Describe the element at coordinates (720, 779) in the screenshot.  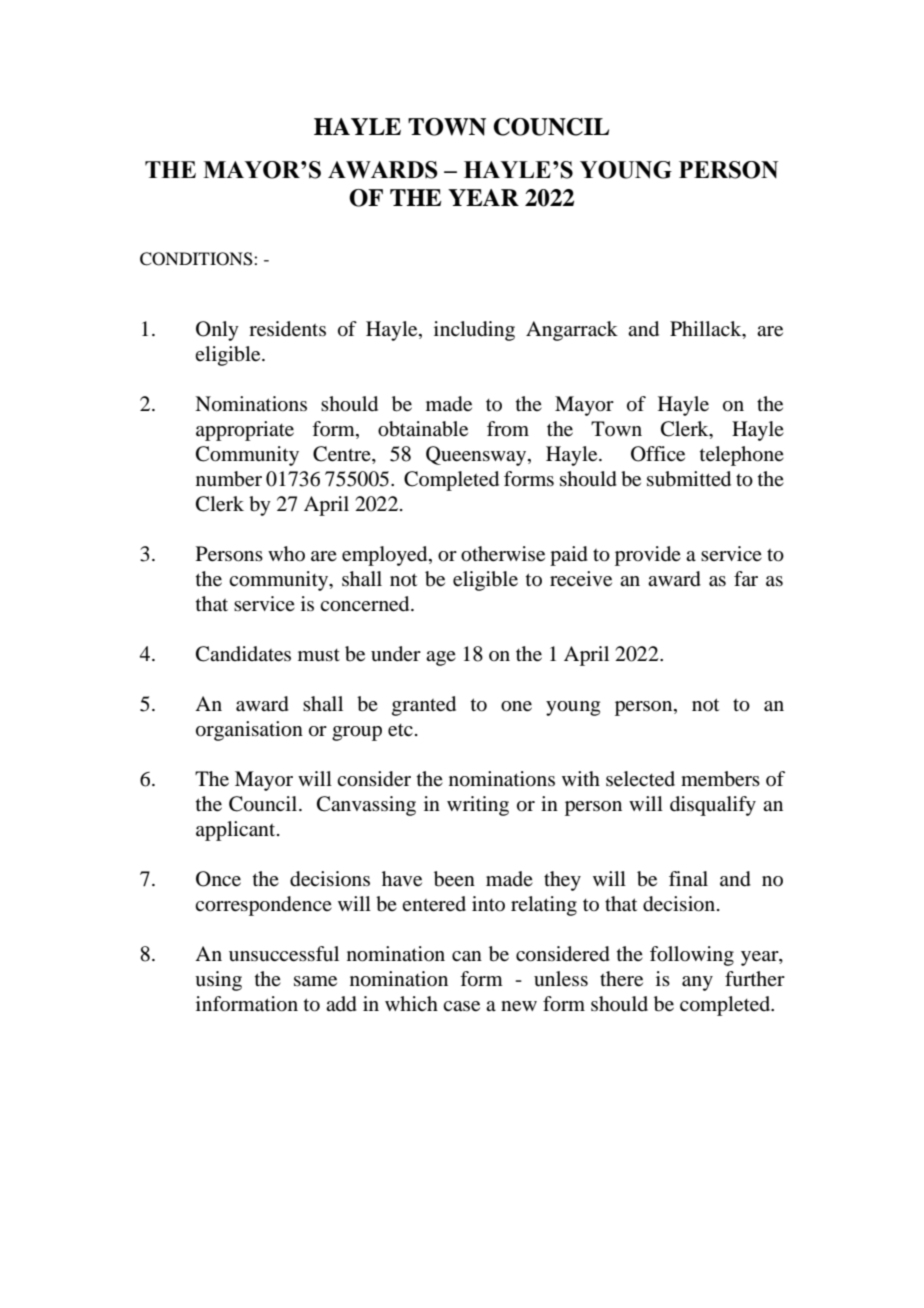
I see `members` at that location.
